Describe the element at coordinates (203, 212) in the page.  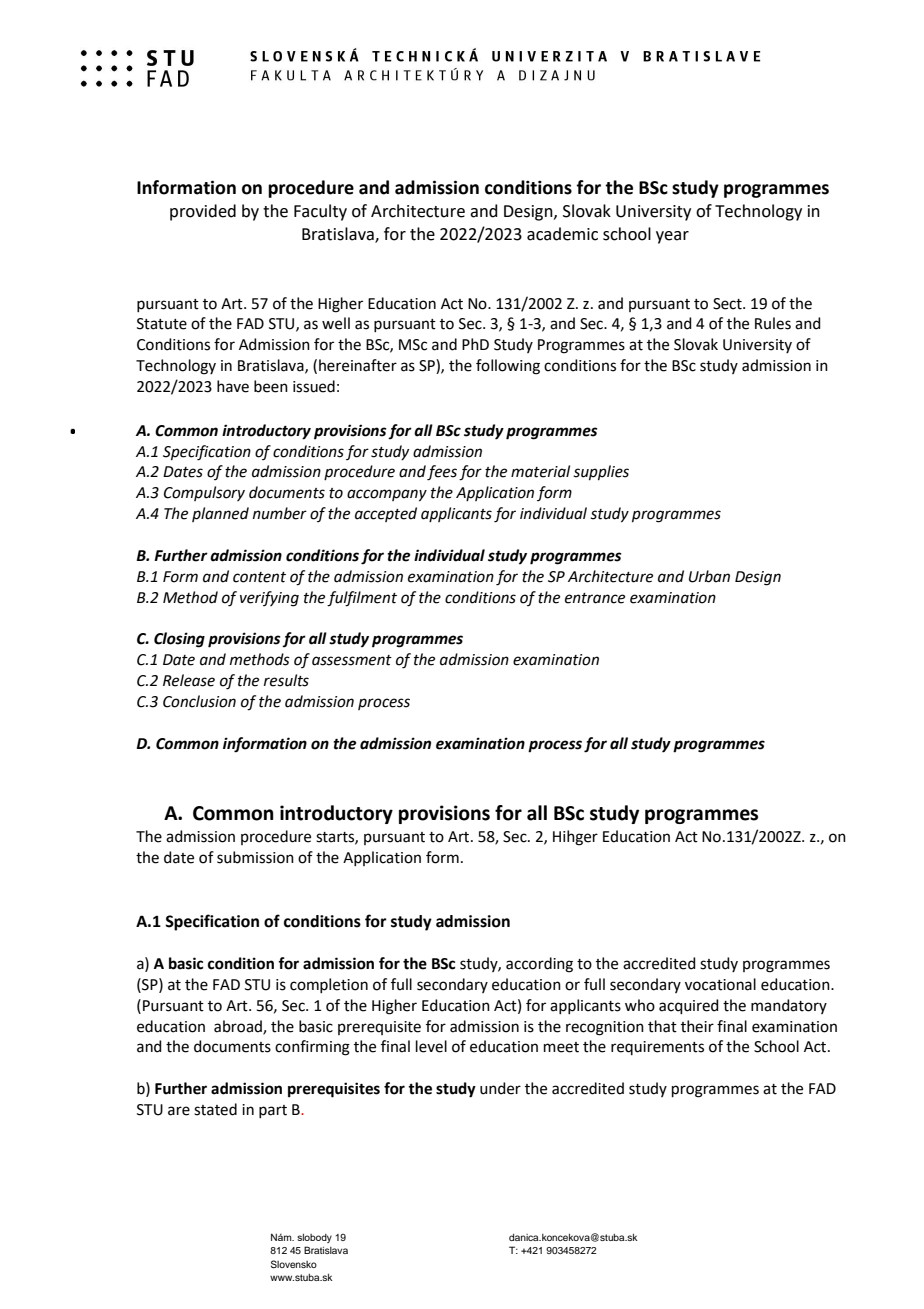
I see `provided` at that location.
